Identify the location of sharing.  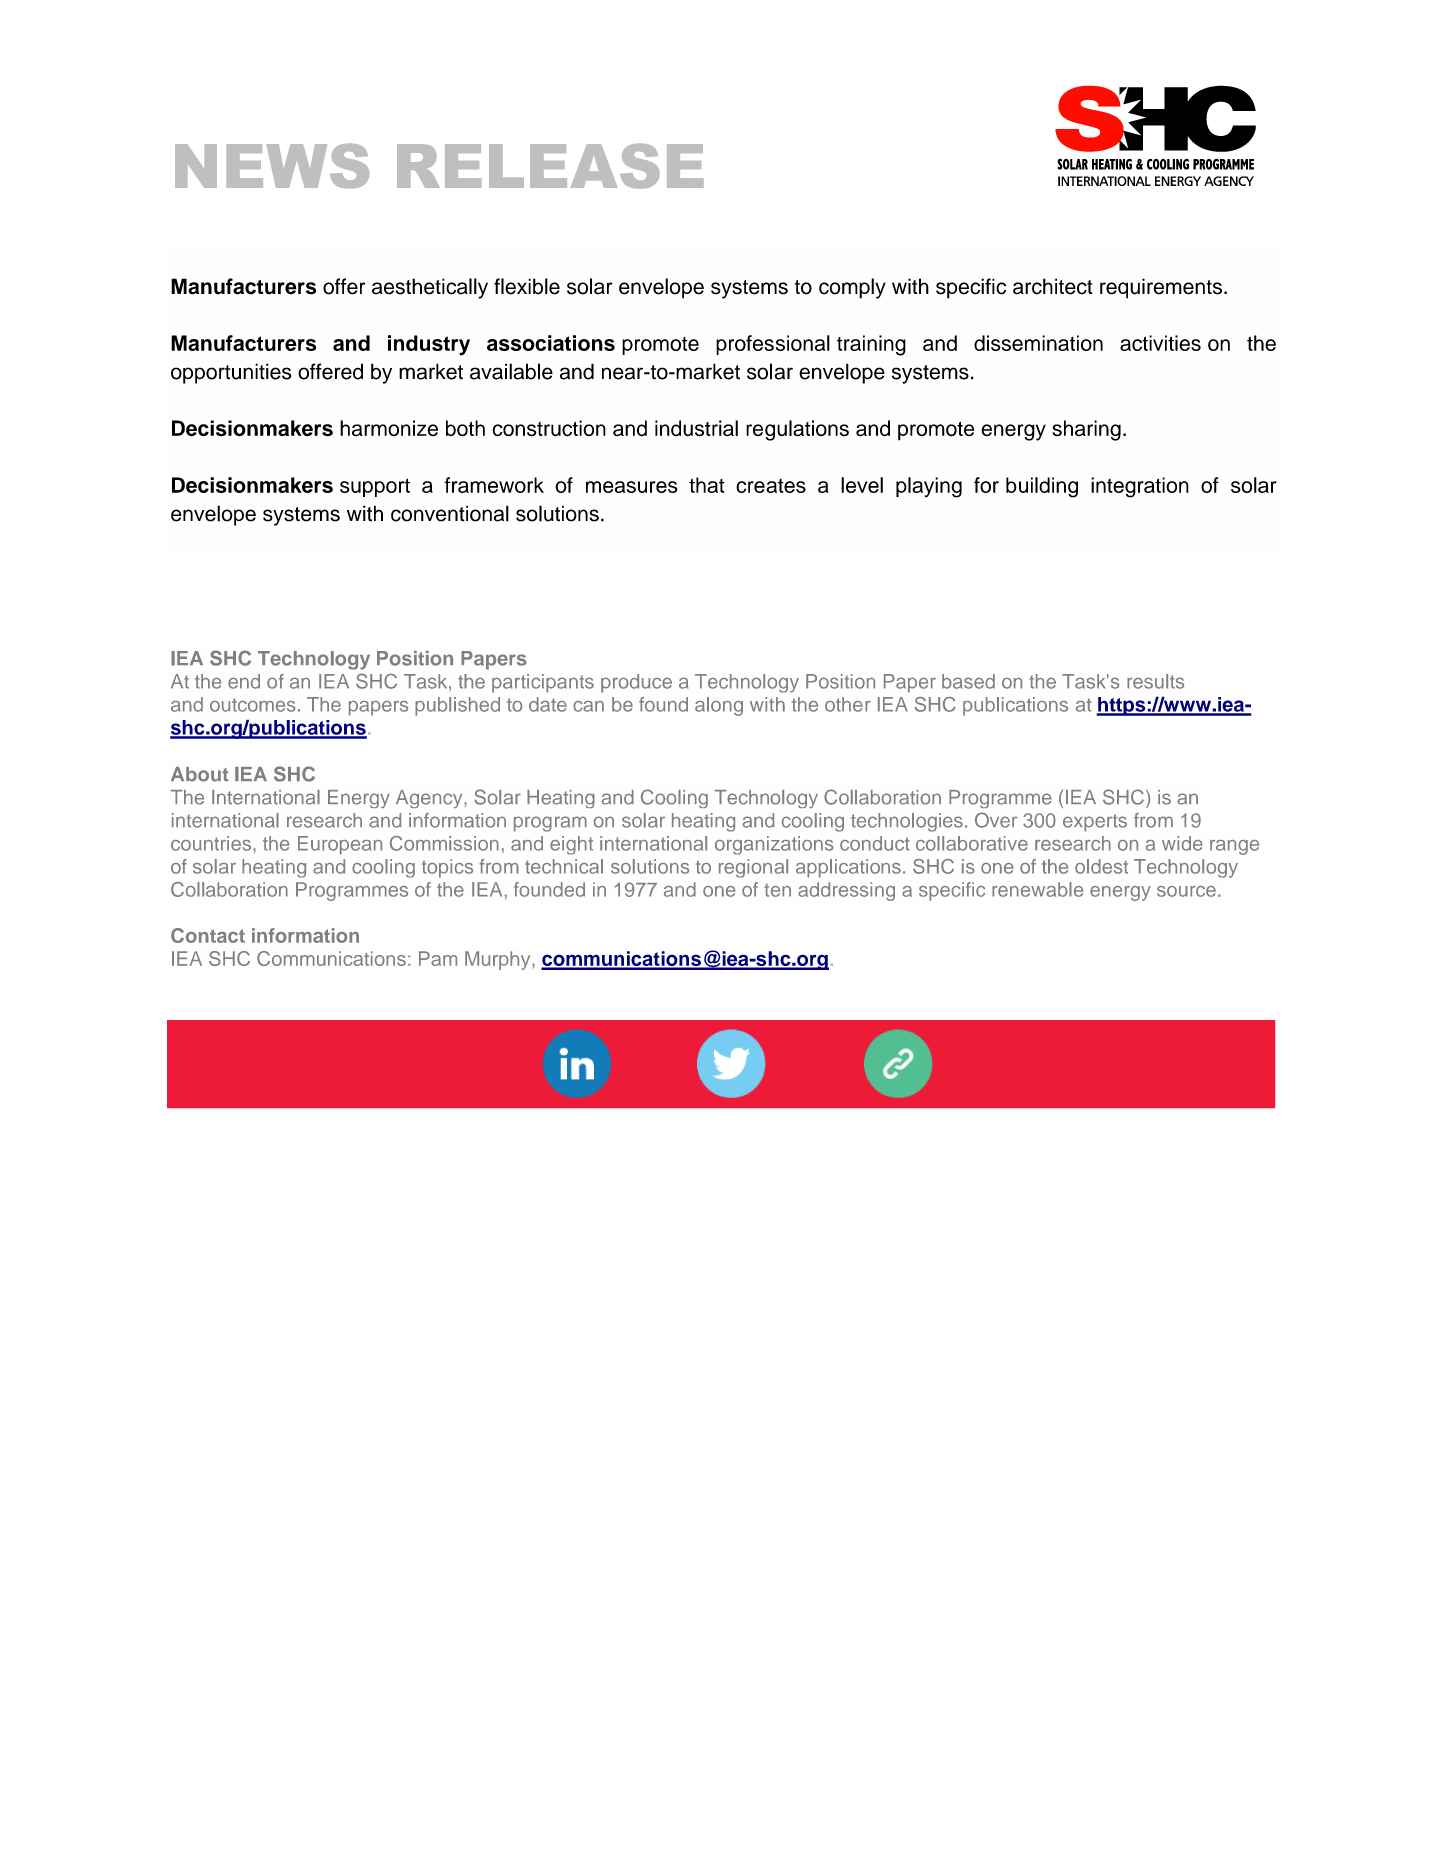
(1086, 430).
